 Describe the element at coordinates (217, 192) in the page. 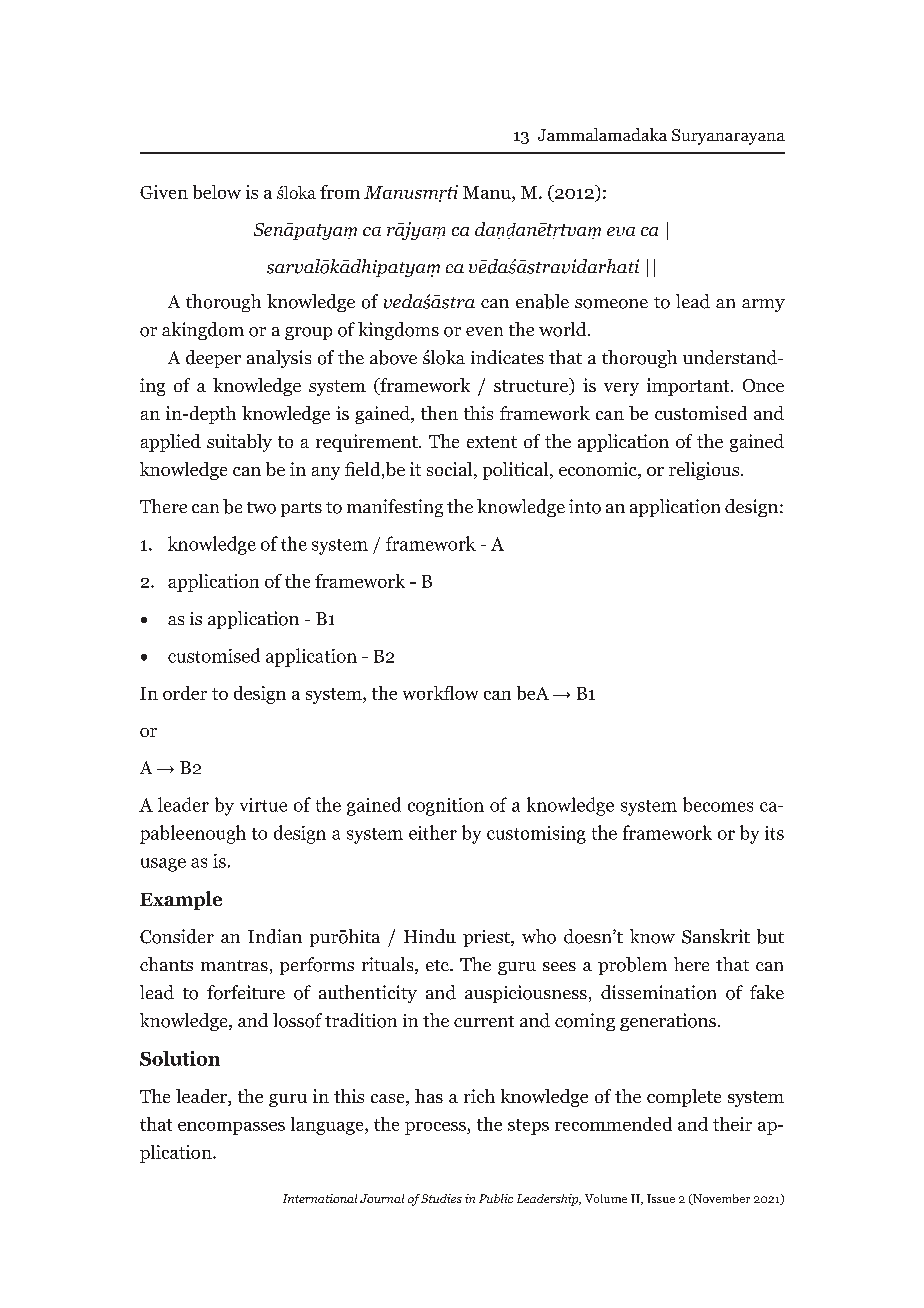

I see `below` at that location.
